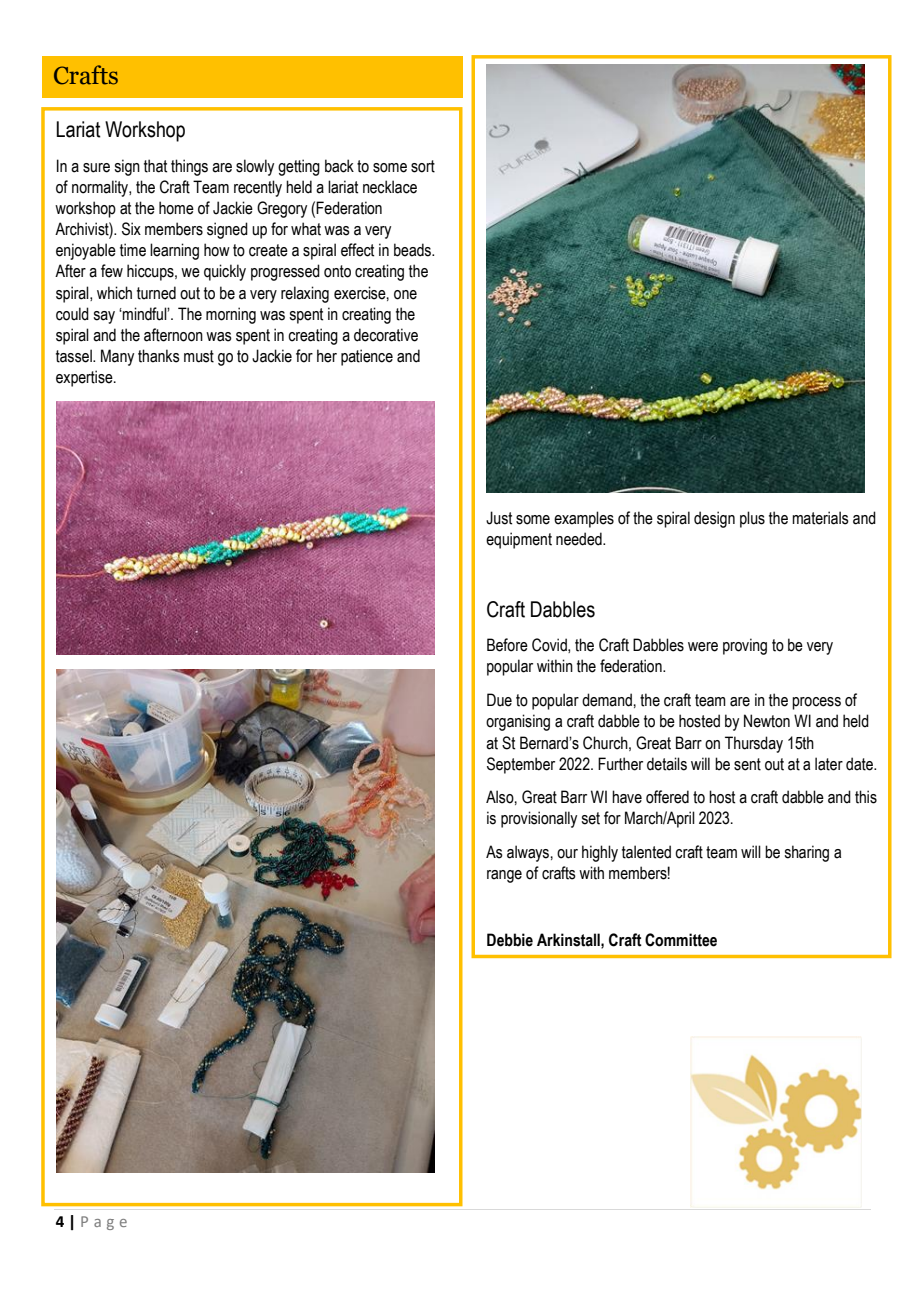  What do you see at coordinates (413, 250) in the screenshot?
I see `beads` at bounding box center [413, 250].
